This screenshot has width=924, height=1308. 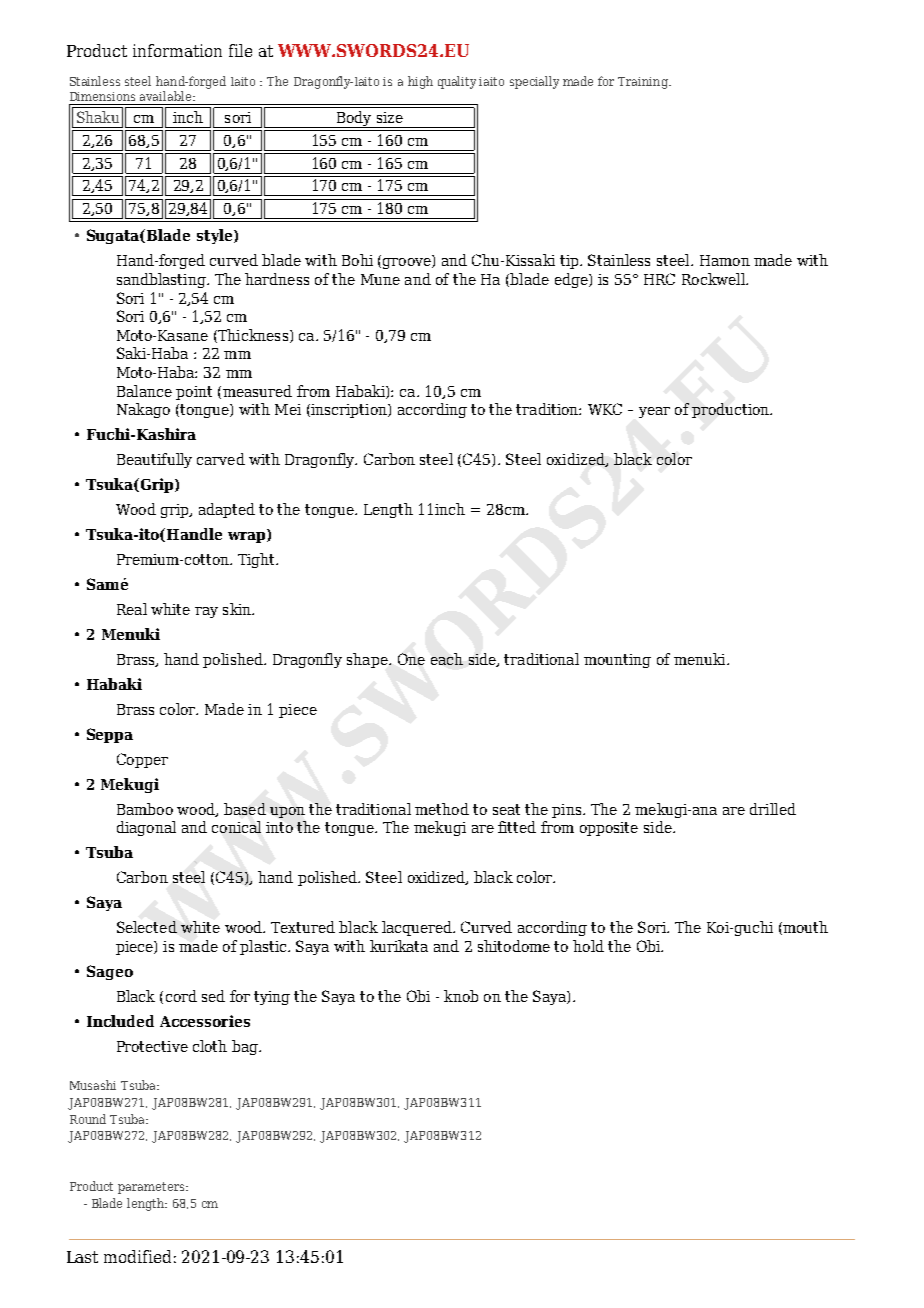 What do you see at coordinates (644, 83) in the screenshot?
I see `Training` at bounding box center [644, 83].
